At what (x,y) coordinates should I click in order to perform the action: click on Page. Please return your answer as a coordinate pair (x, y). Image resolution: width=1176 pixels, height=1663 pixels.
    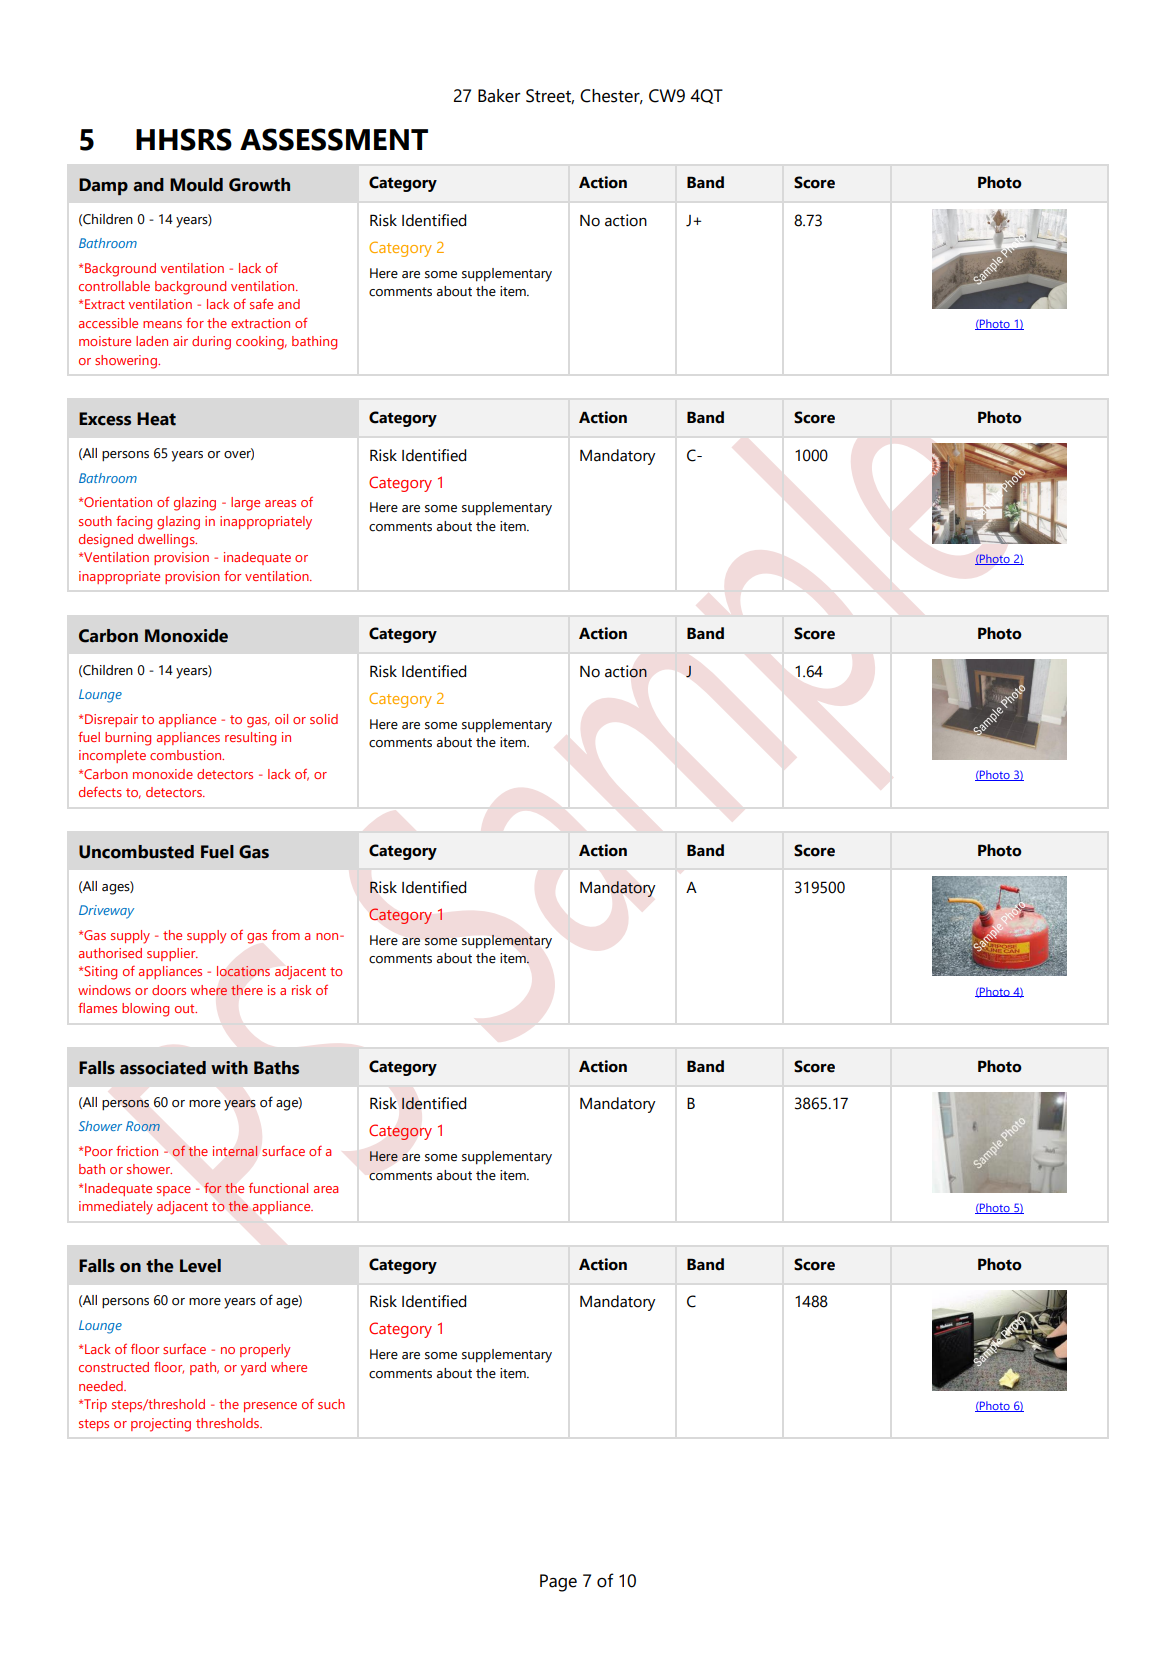
    Looking at the image, I should click on (558, 1583).
